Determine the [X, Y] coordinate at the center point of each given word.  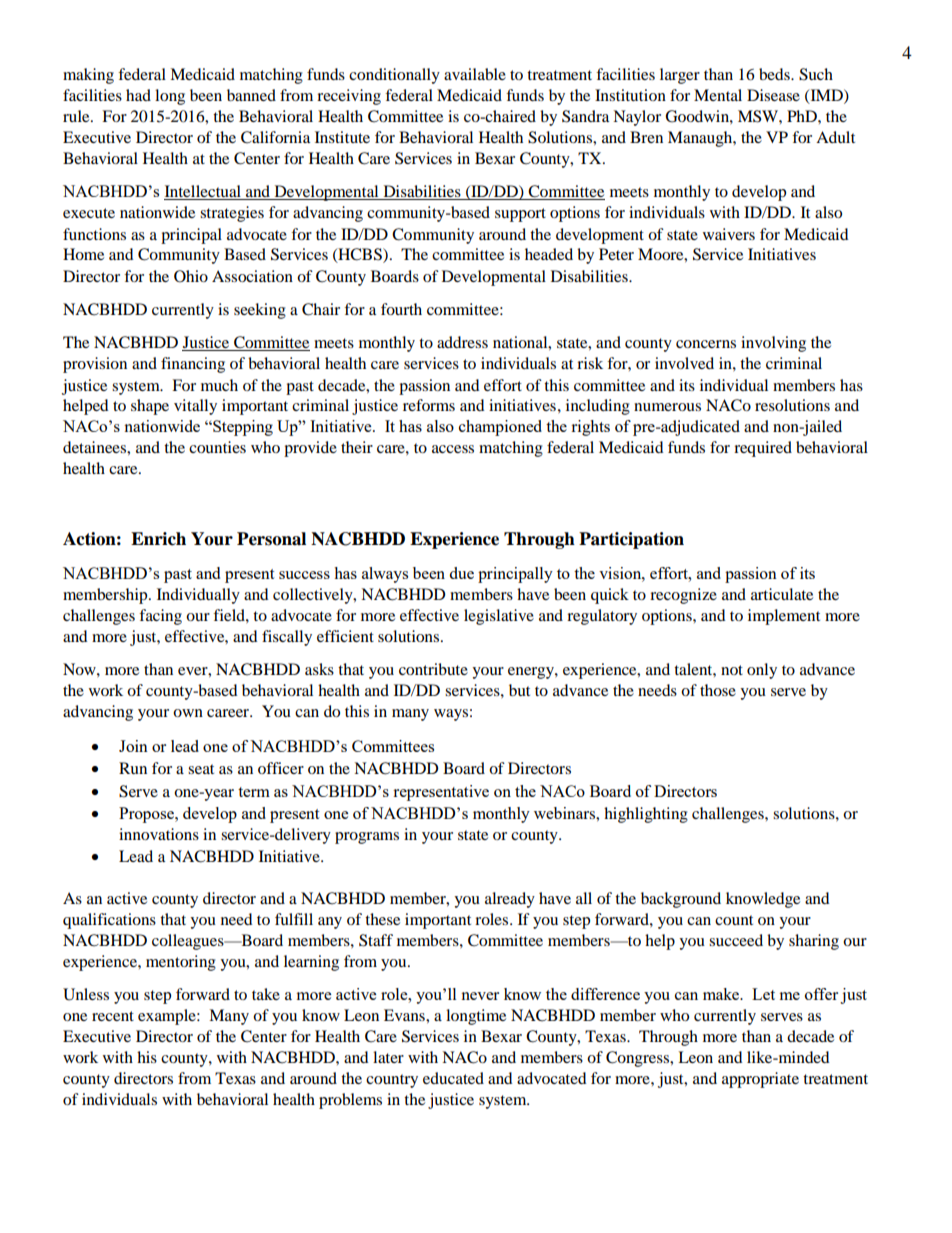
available [475, 74]
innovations [159, 834]
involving [773, 344]
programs [367, 838]
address [462, 342]
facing [160, 617]
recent [113, 1016]
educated [453, 1078]
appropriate [760, 1080]
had [138, 95]
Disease [773, 95]
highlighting [646, 815]
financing [193, 365]
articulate [782, 594]
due [461, 573]
